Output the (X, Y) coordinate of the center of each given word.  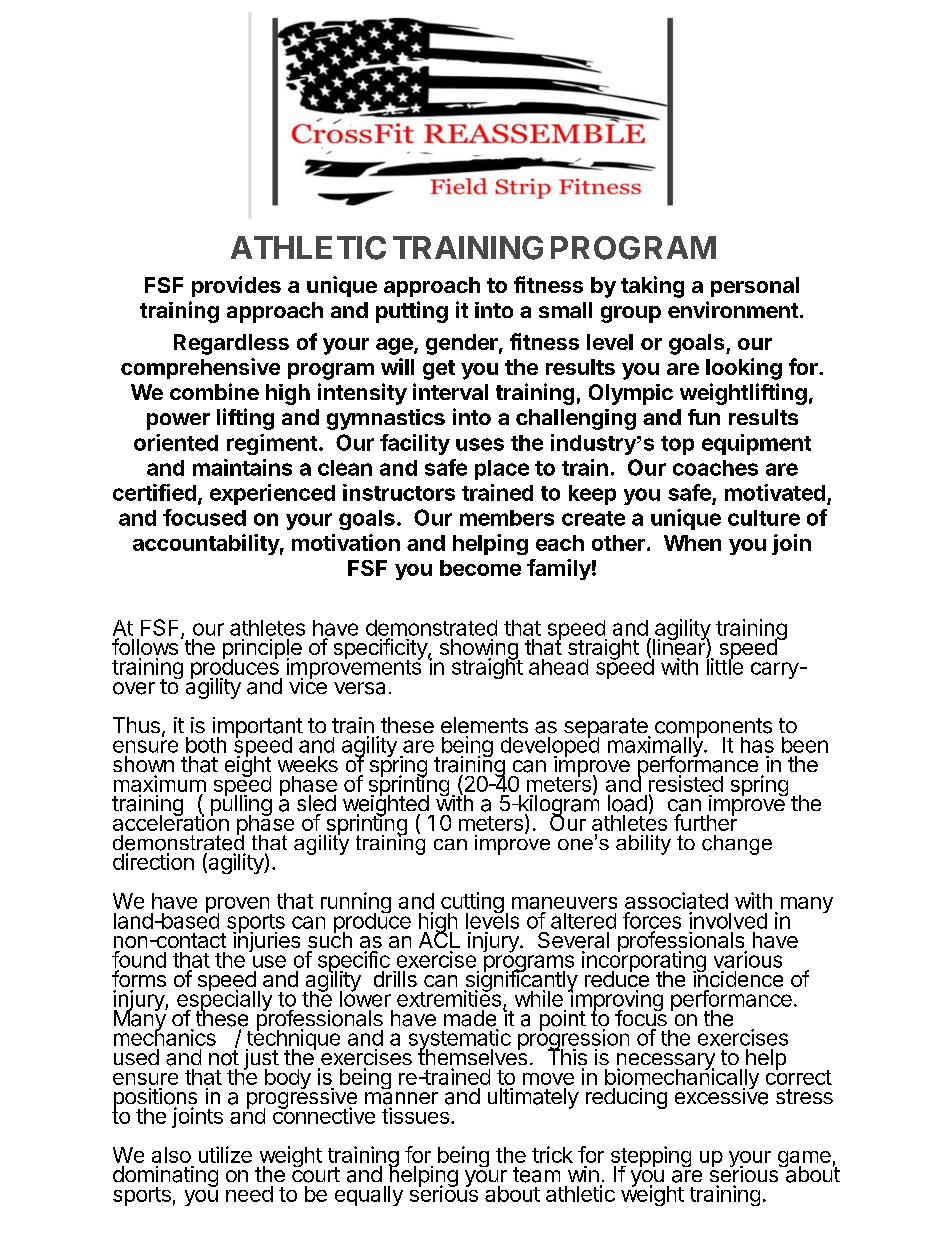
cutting (472, 904)
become (480, 568)
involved (728, 920)
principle (262, 650)
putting (412, 312)
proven (239, 906)
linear (680, 647)
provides (236, 286)
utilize (225, 1154)
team (536, 1175)
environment (733, 309)
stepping (651, 1158)
